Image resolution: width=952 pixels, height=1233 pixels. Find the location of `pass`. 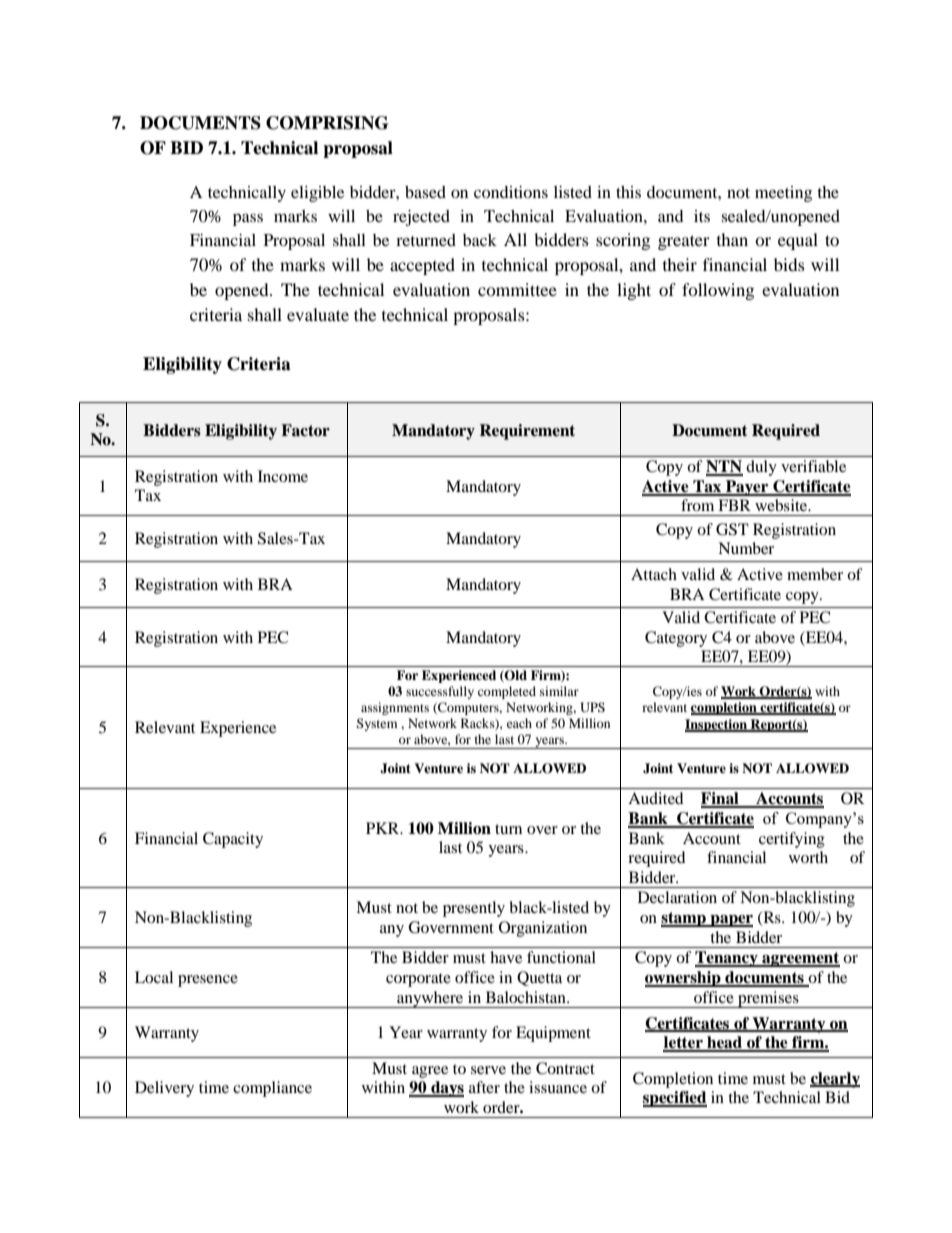

pass is located at coordinates (248, 219).
